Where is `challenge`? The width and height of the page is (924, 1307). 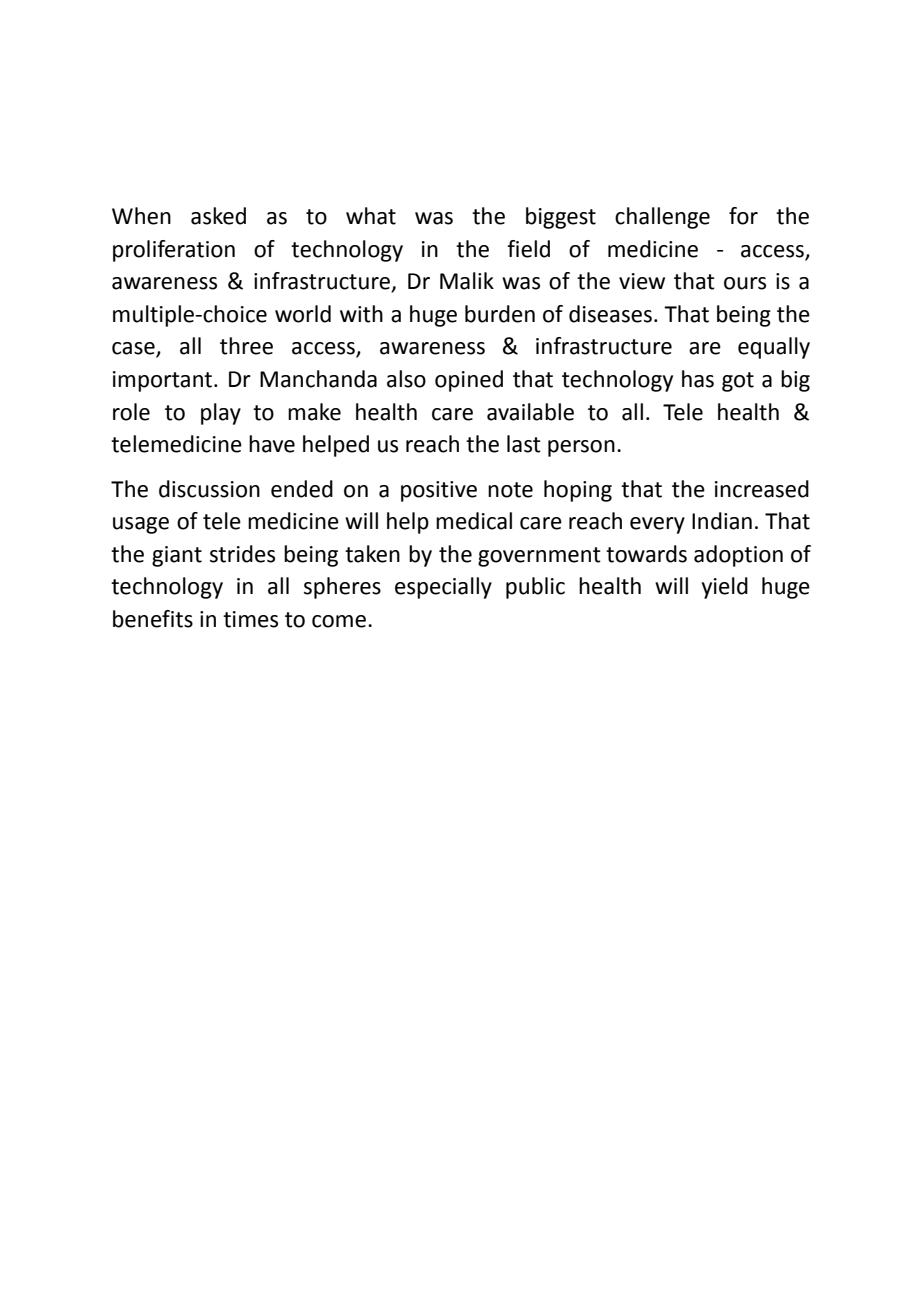 challenge is located at coordinates (662, 218).
